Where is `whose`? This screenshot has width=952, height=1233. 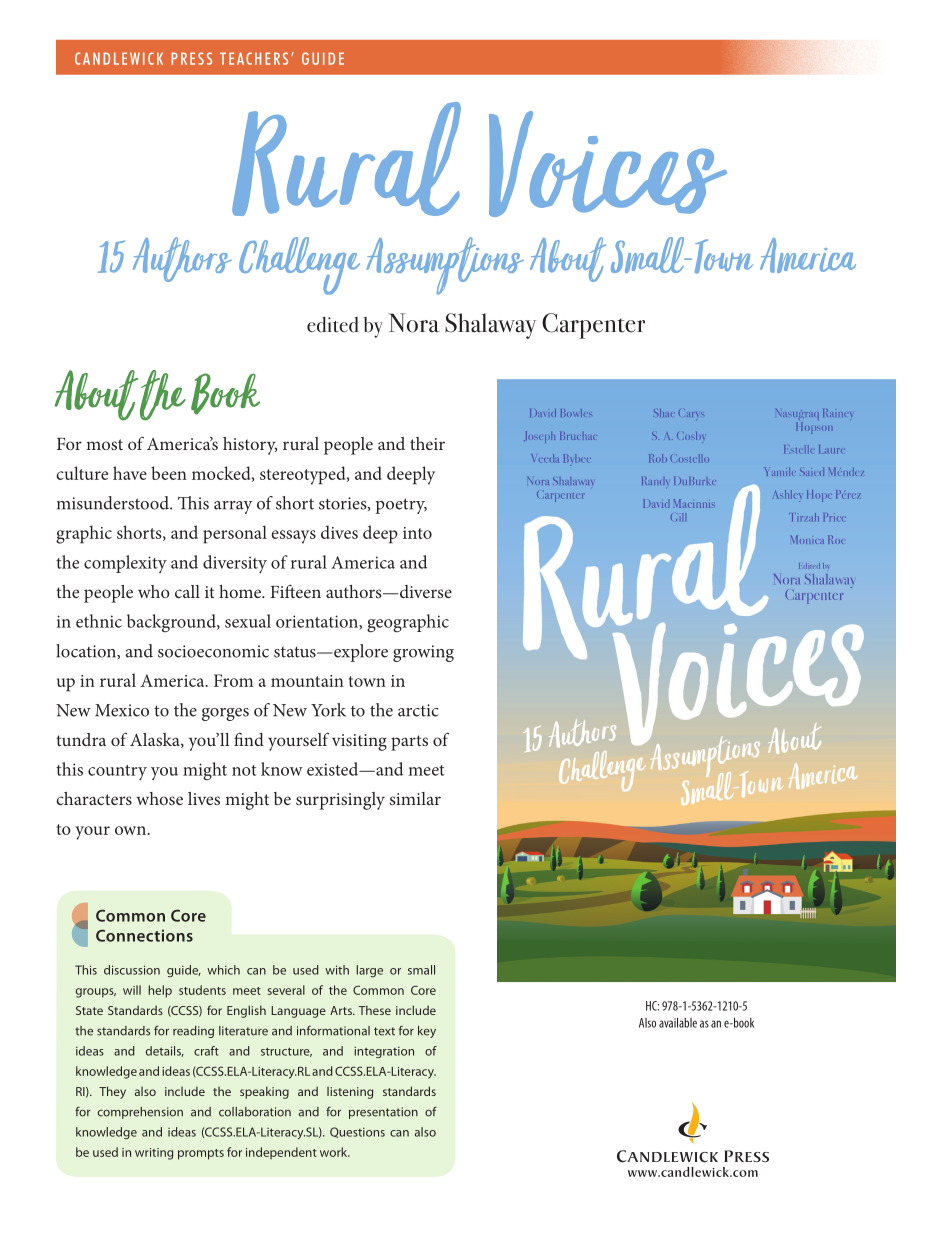
whose is located at coordinates (159, 798).
